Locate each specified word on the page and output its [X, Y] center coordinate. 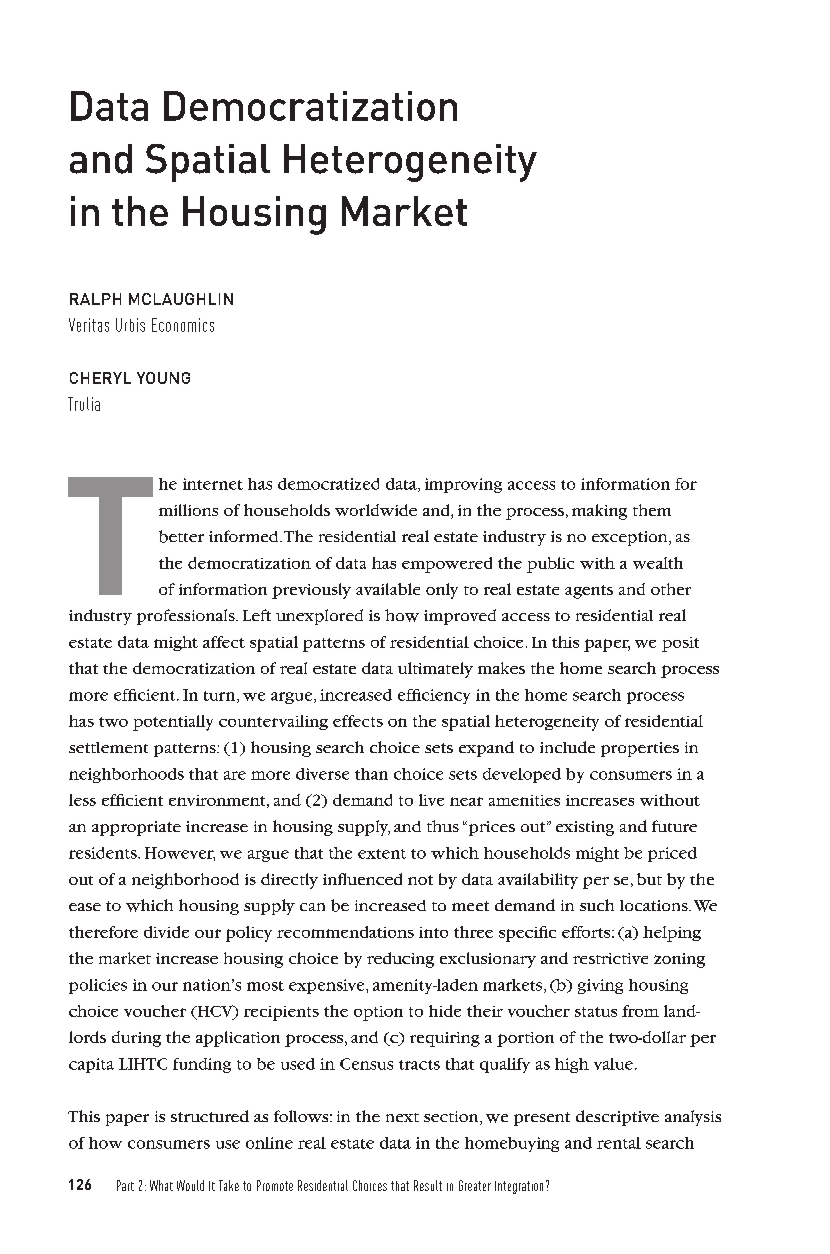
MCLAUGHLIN [181, 299]
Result [428, 1185]
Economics [183, 325]
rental [619, 1143]
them [652, 510]
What [161, 1185]
